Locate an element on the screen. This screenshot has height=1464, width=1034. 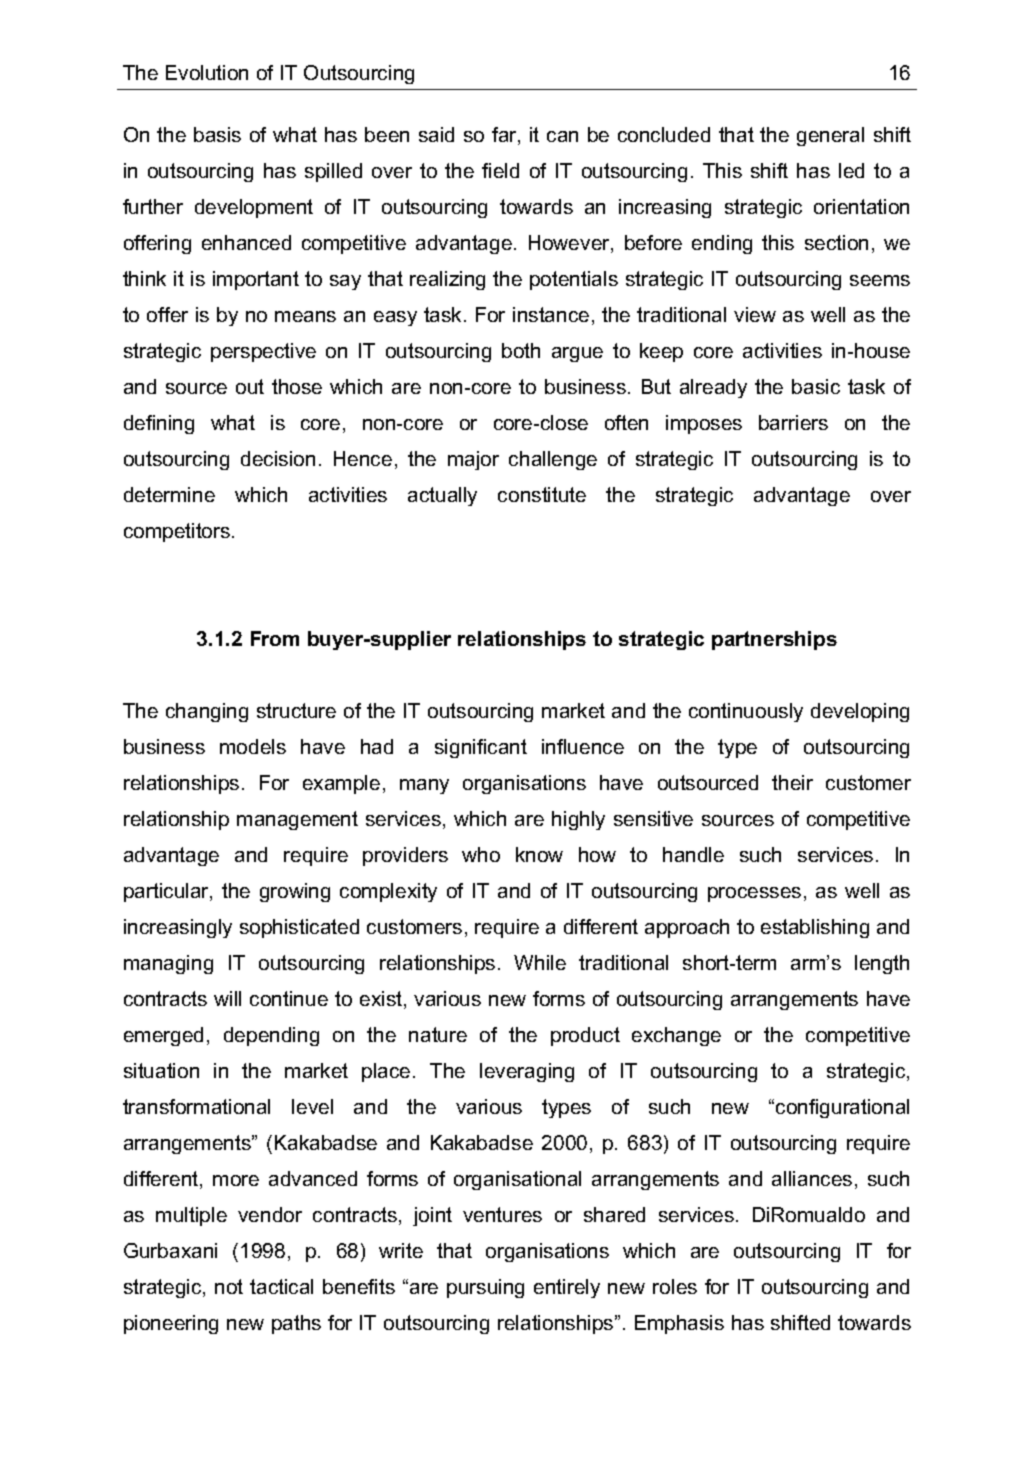
roles is located at coordinates (675, 1286).
